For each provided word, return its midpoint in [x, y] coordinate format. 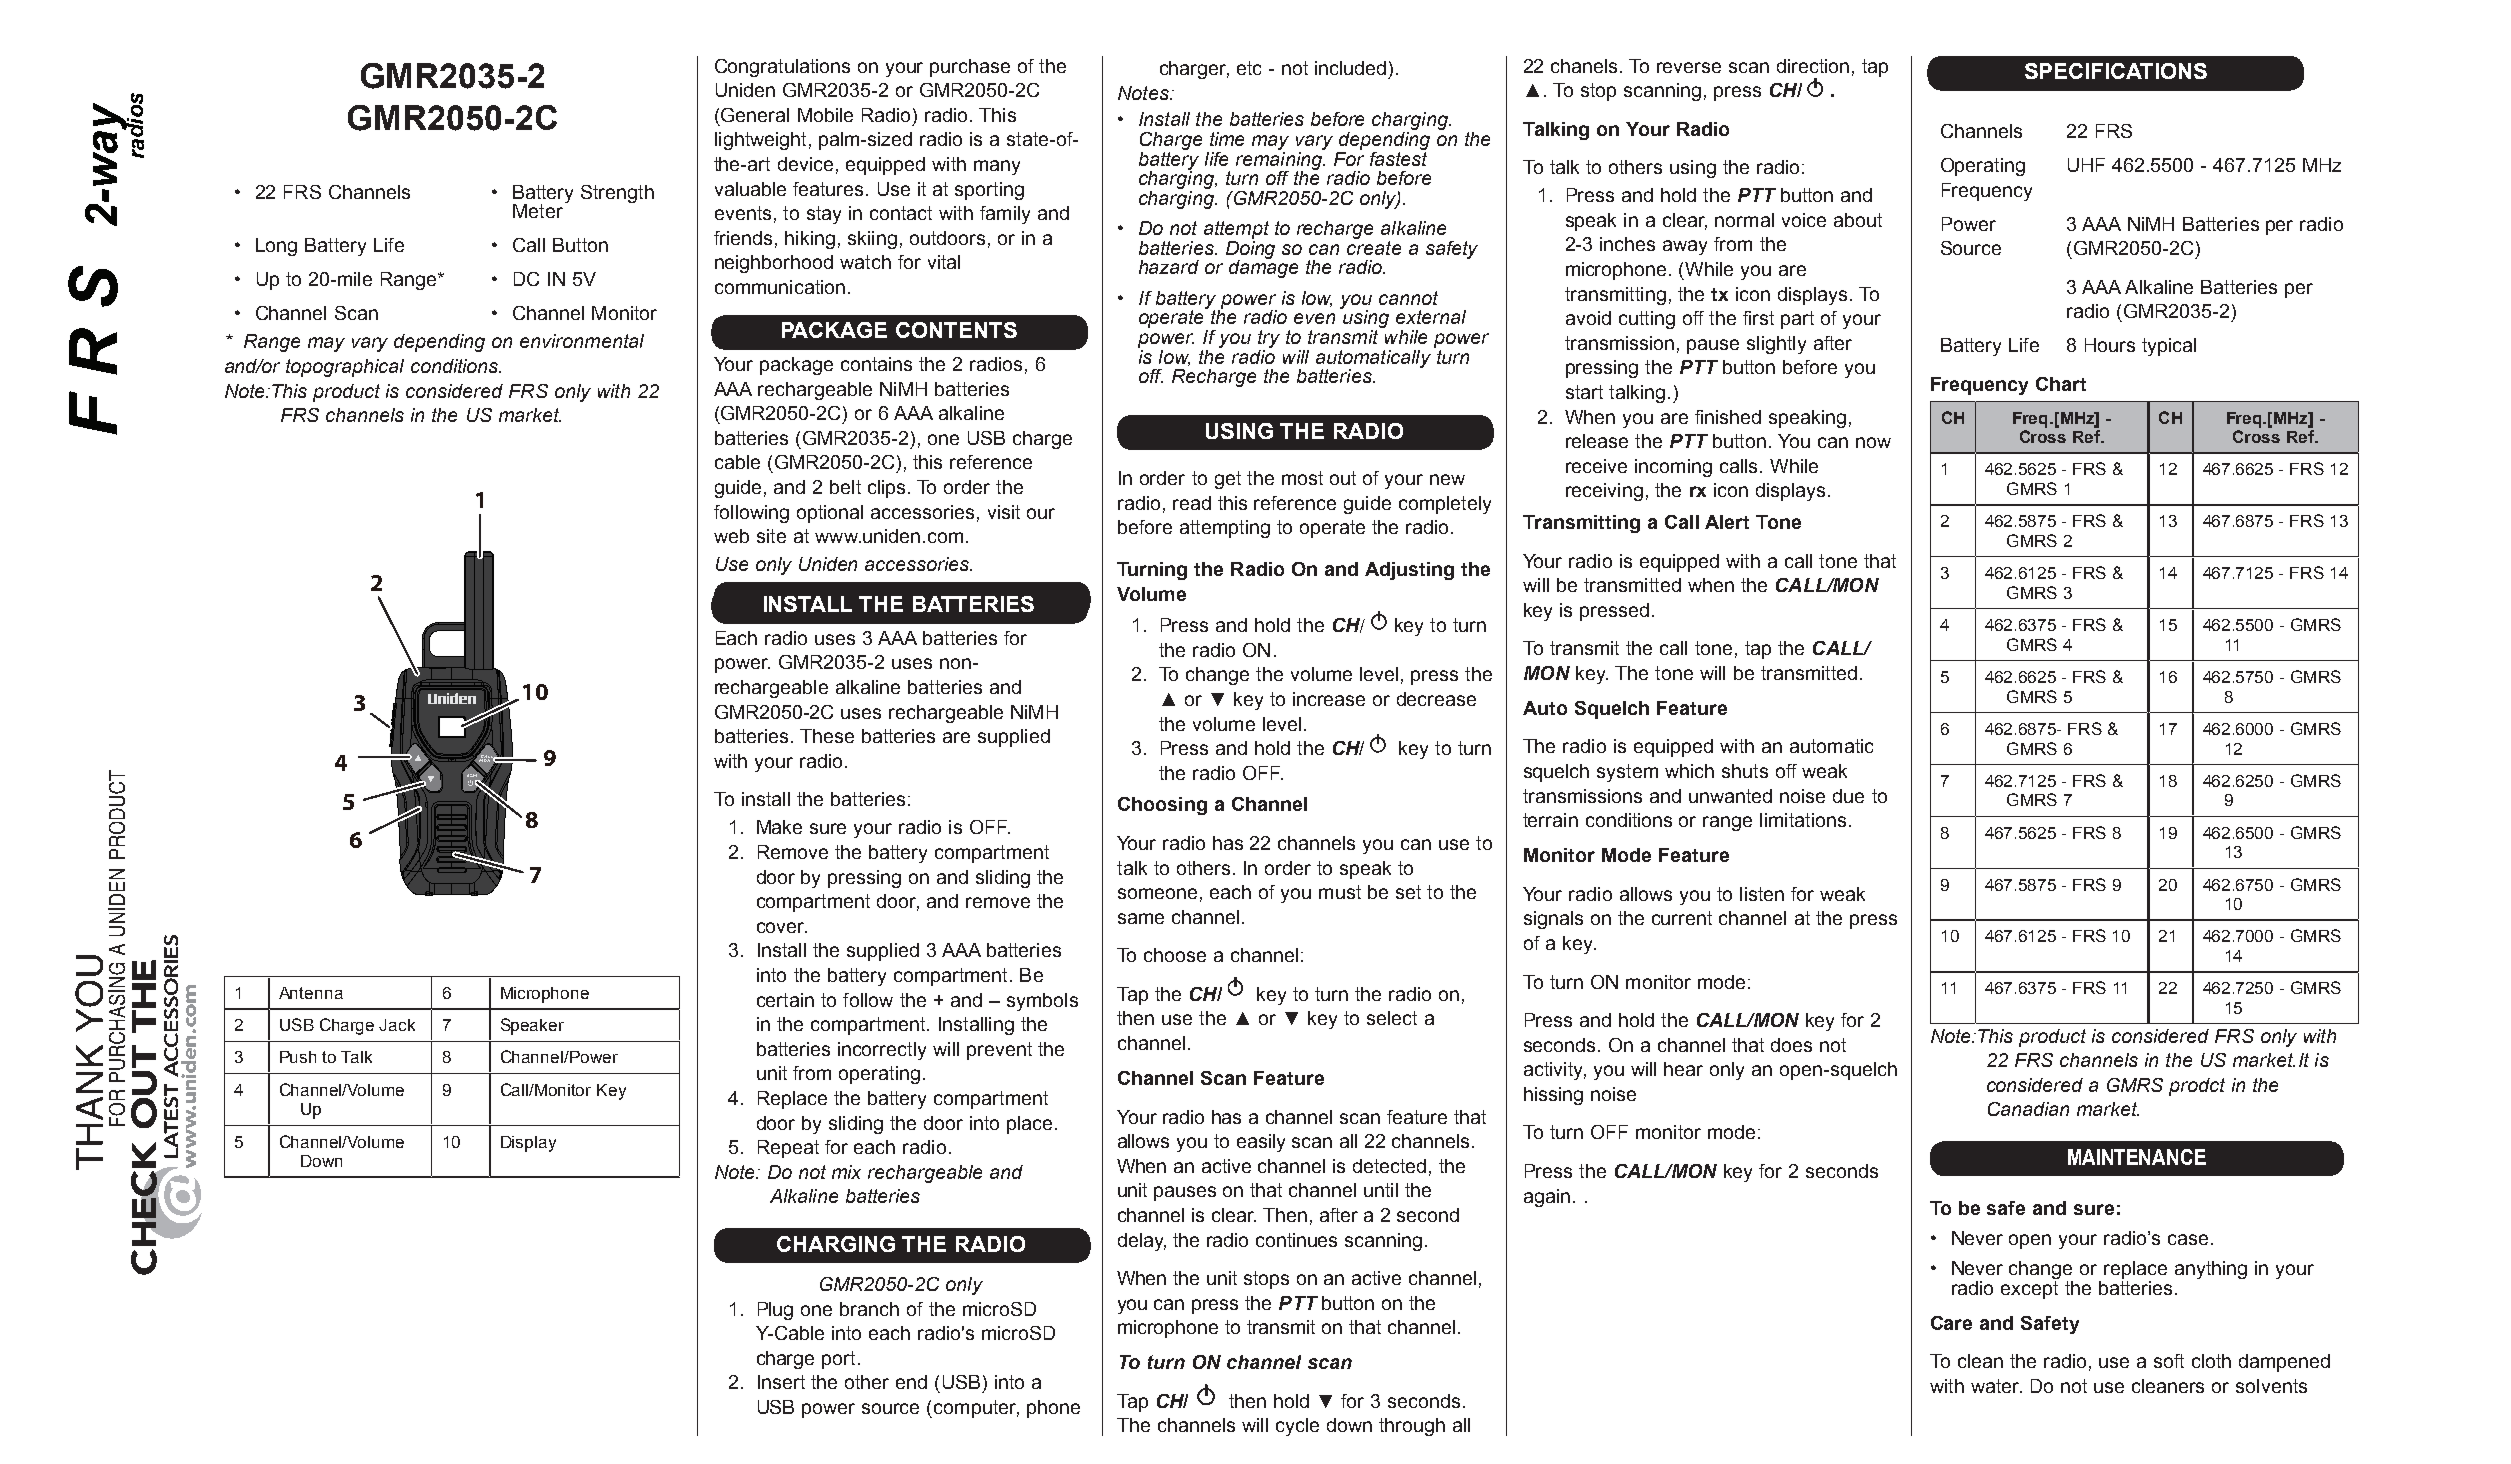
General [755, 115]
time [1227, 139]
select [1392, 1018]
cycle [1297, 1427]
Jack [397, 1025]
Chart [2061, 384]
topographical [345, 368]
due [1848, 796]
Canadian [2028, 1109]
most [1302, 478]
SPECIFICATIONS [2116, 71]
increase [1329, 699]
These [827, 736]
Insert [781, 1382]
